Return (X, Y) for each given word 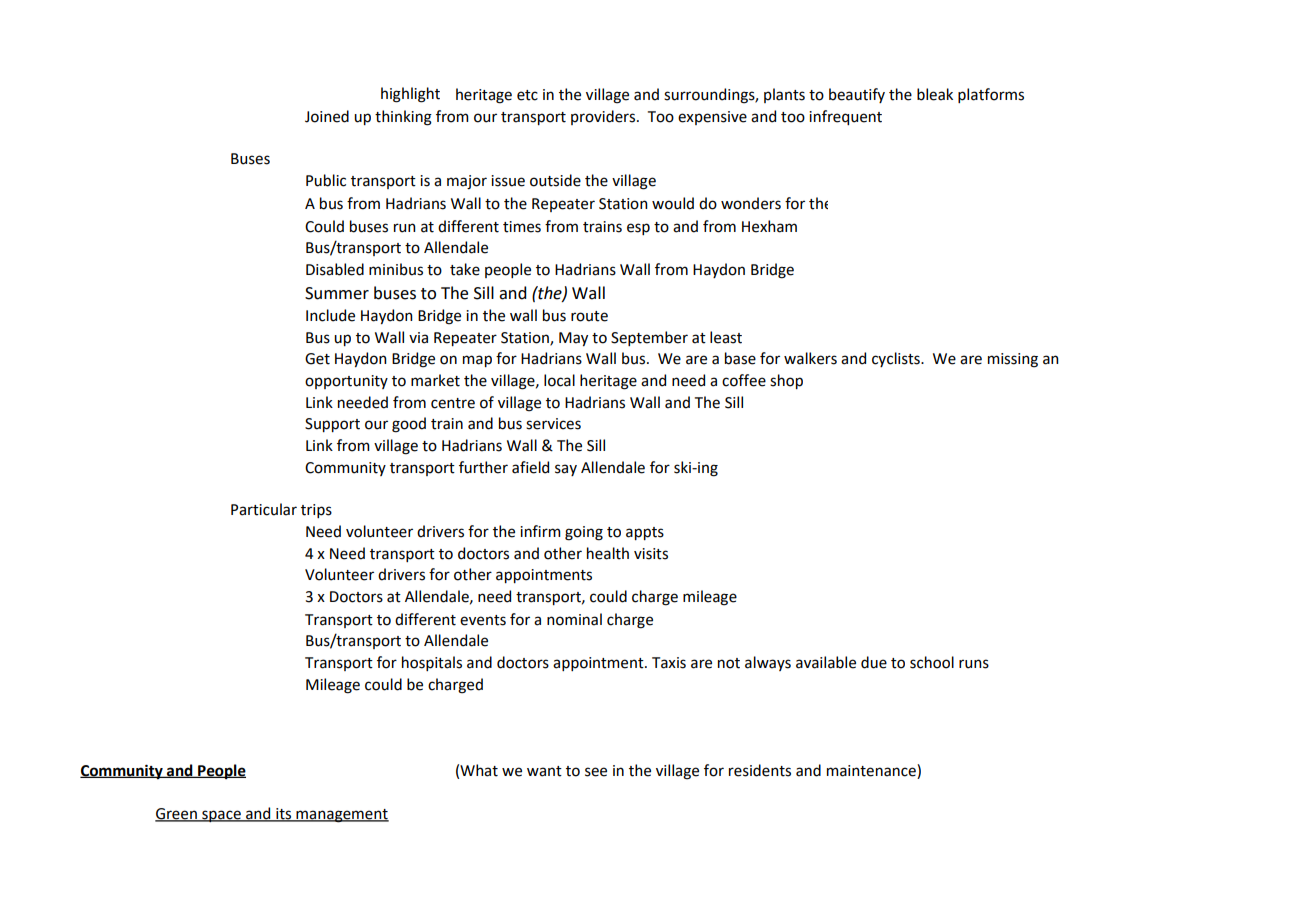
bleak (935, 94)
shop (786, 381)
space (221, 816)
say (566, 470)
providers (604, 117)
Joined (327, 116)
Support (332, 425)
